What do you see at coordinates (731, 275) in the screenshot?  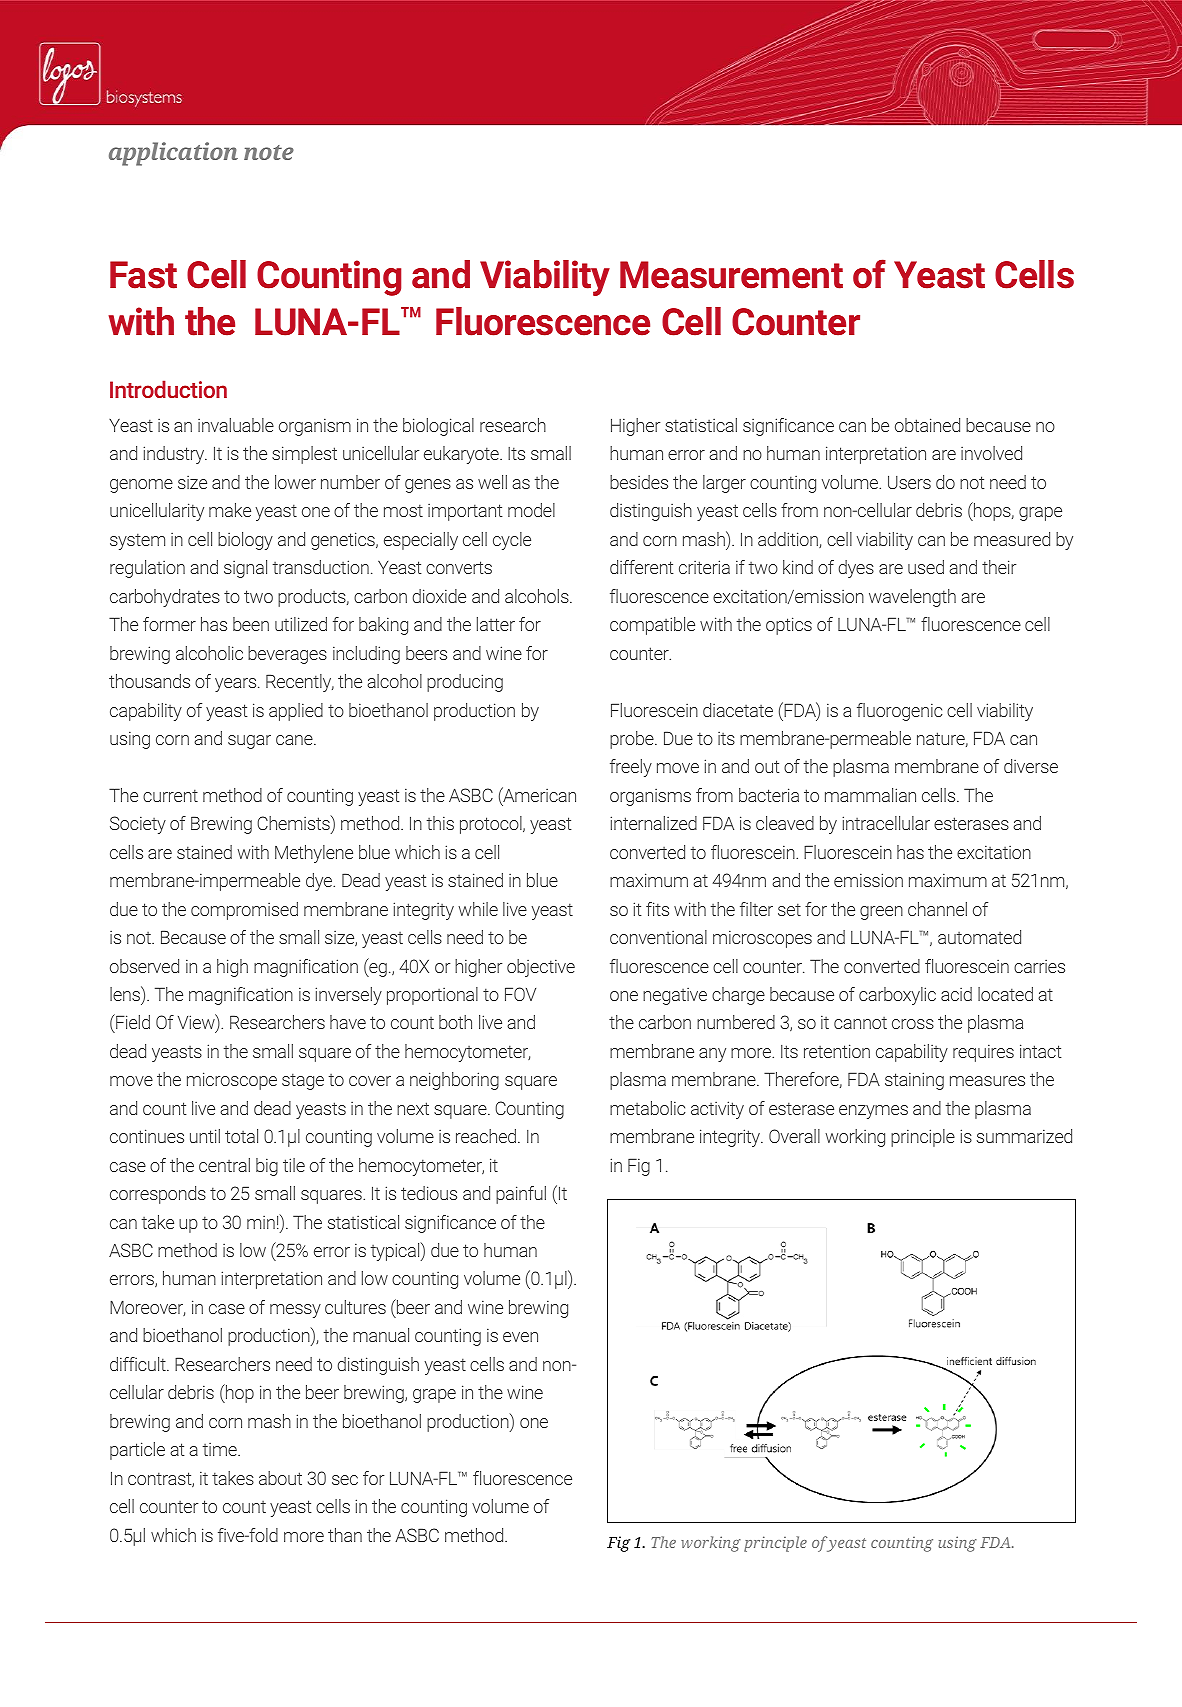 I see `Measurement` at bounding box center [731, 275].
